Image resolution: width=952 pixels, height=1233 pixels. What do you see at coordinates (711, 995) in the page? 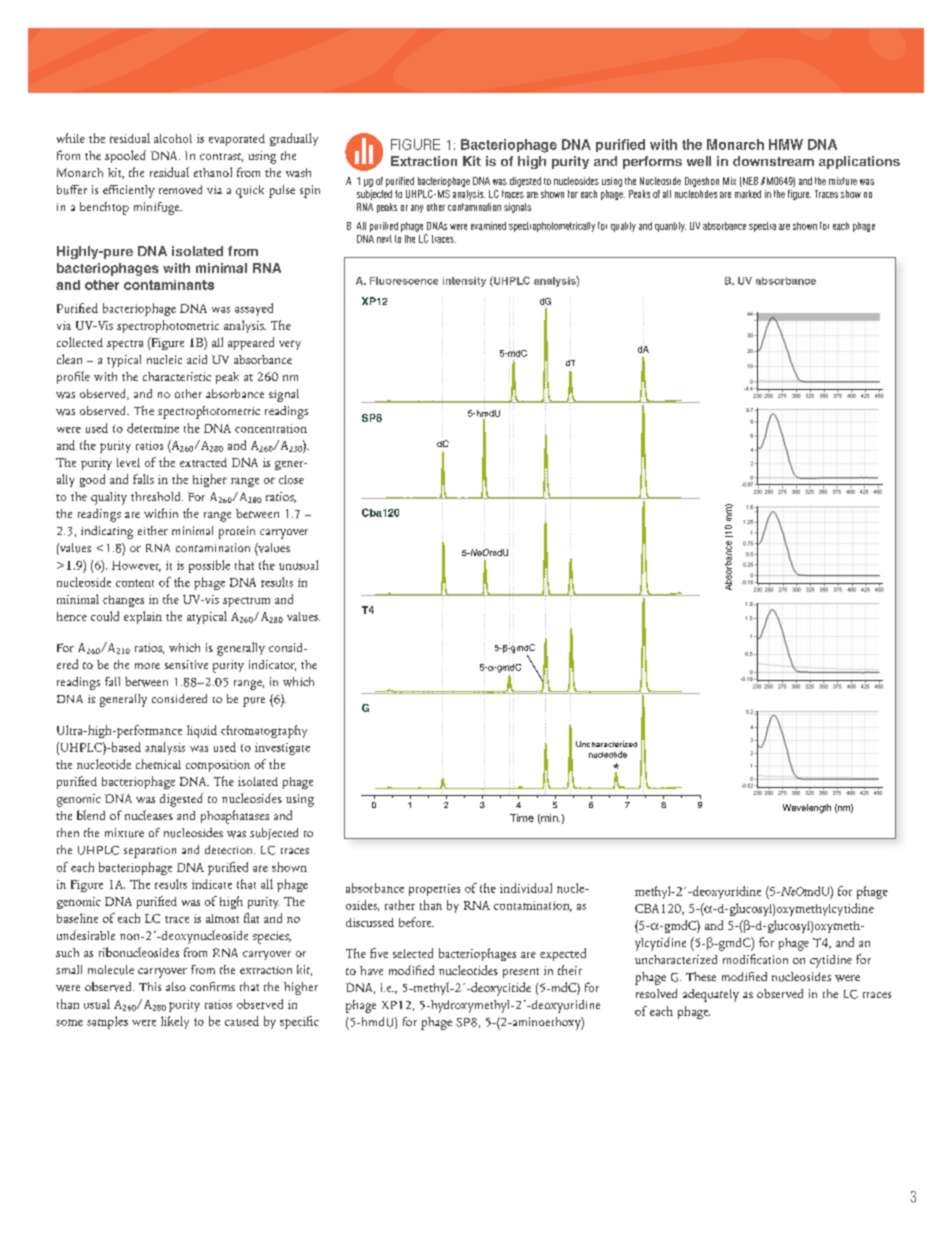
I see `adequately` at bounding box center [711, 995].
